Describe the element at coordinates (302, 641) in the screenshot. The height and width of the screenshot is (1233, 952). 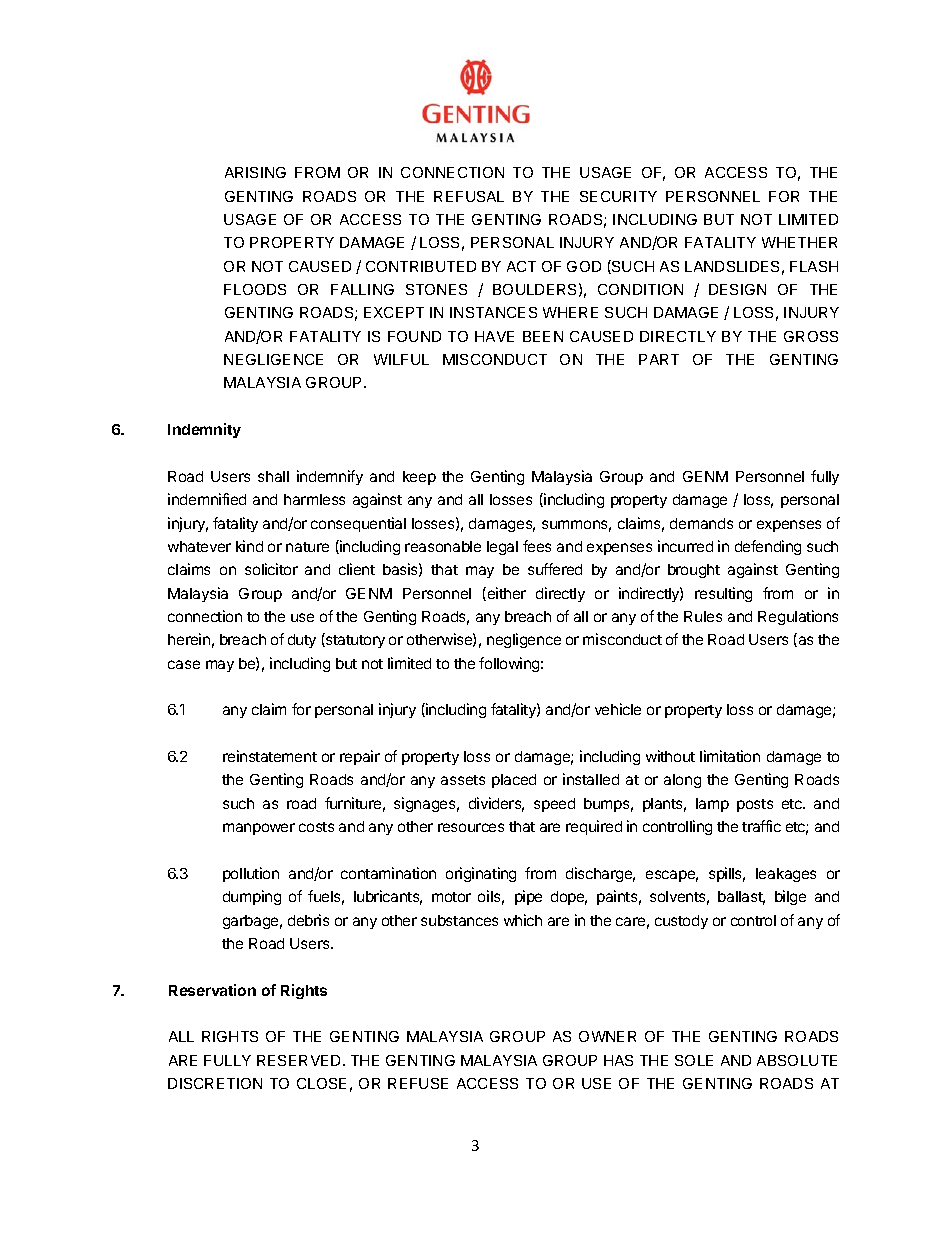
I see `duty` at that location.
